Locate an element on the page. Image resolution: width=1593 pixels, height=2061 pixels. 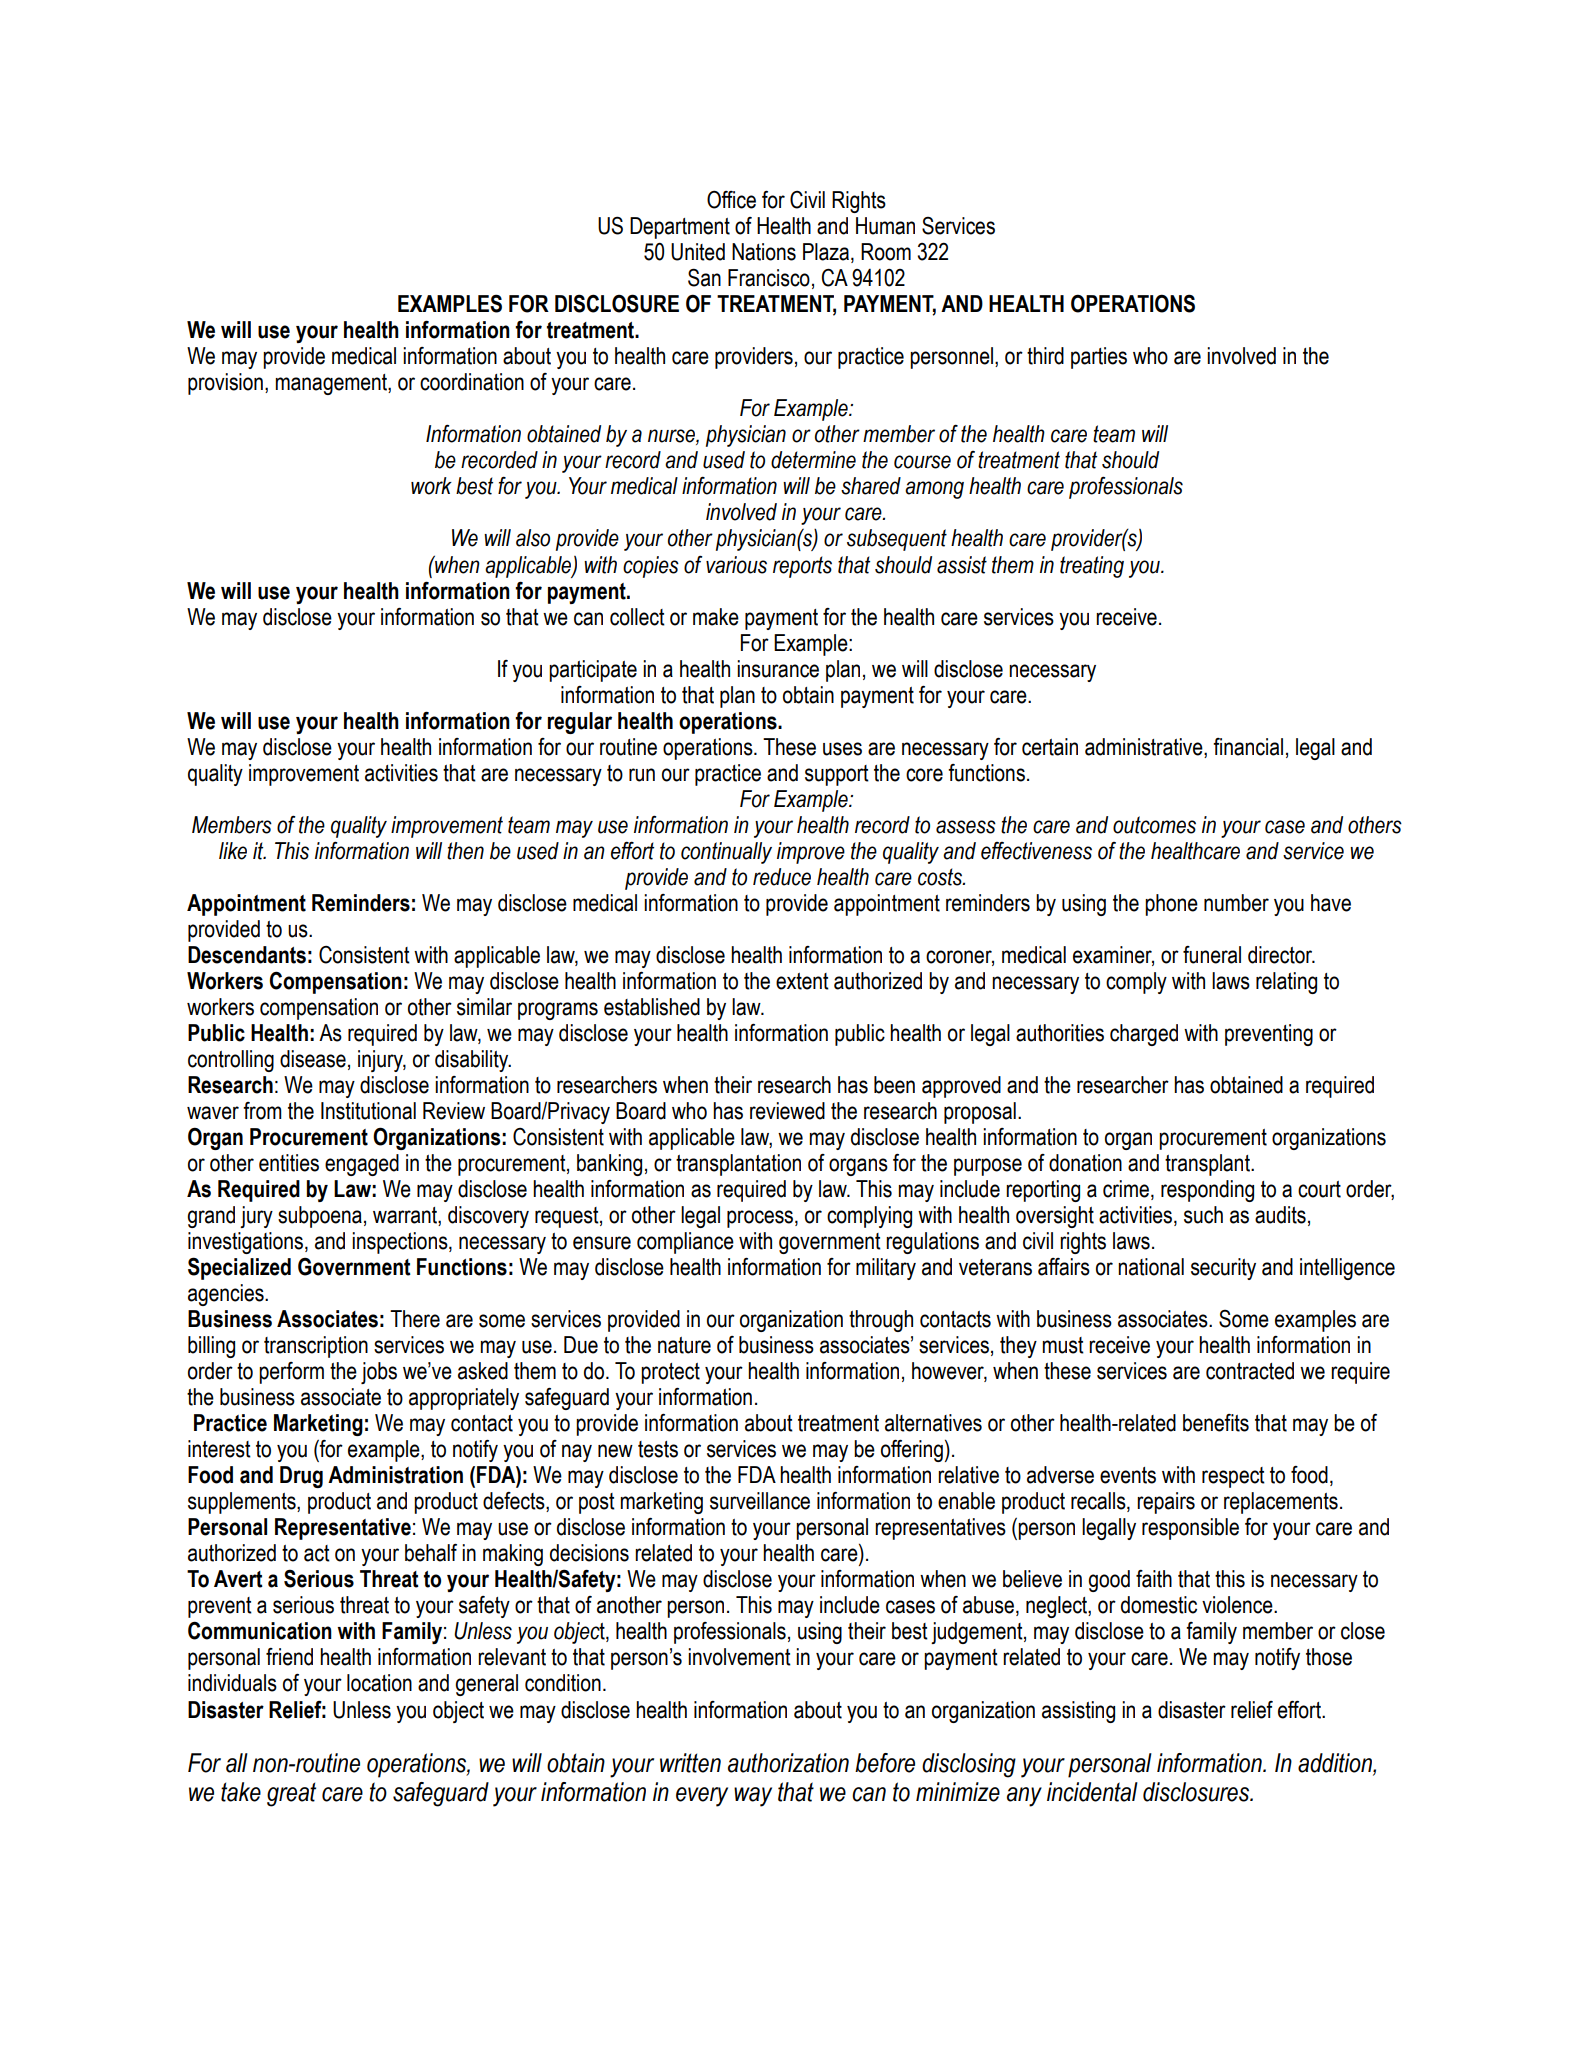
funeral is located at coordinates (1212, 955).
